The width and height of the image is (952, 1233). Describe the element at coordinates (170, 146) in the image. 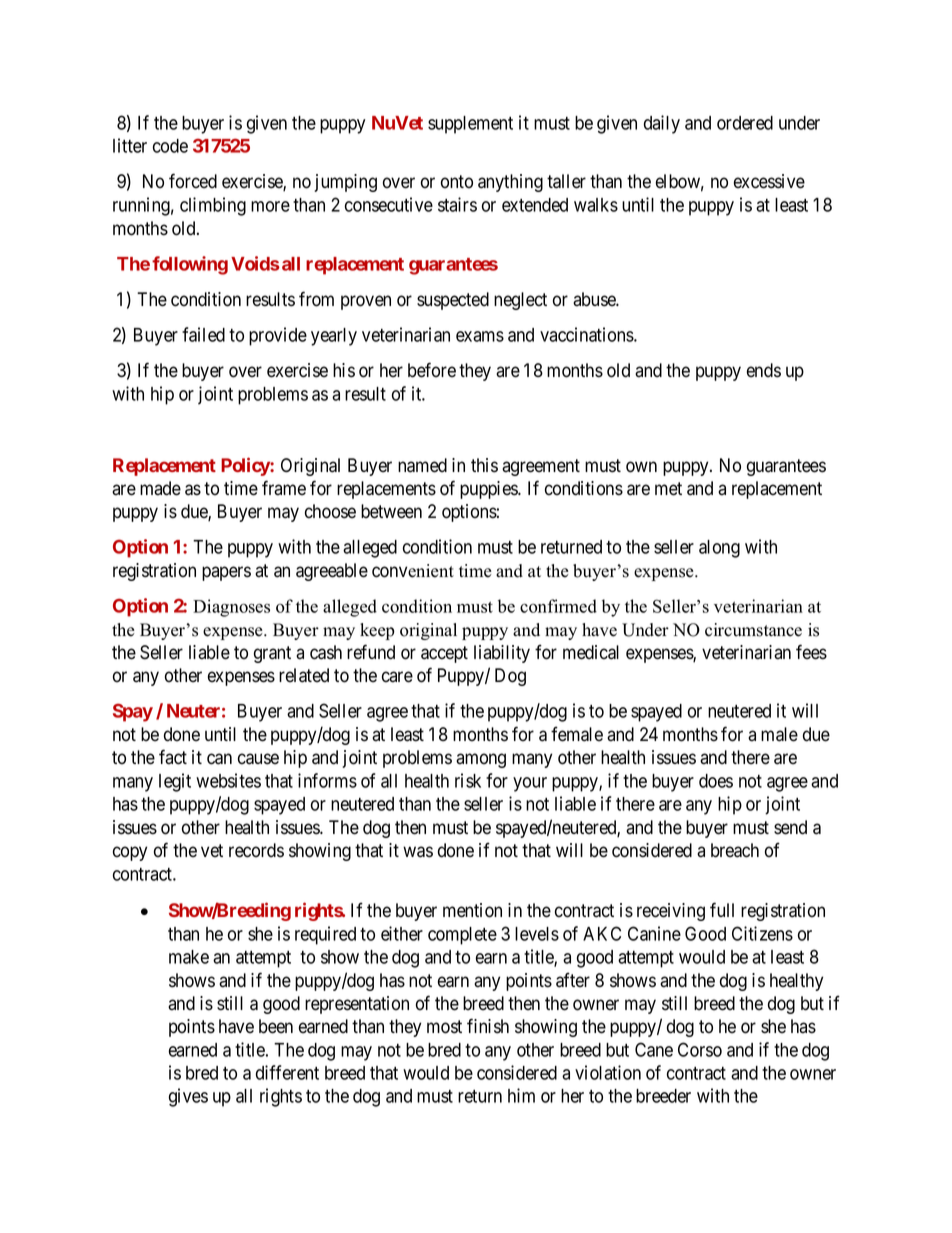

I see `code` at that location.
